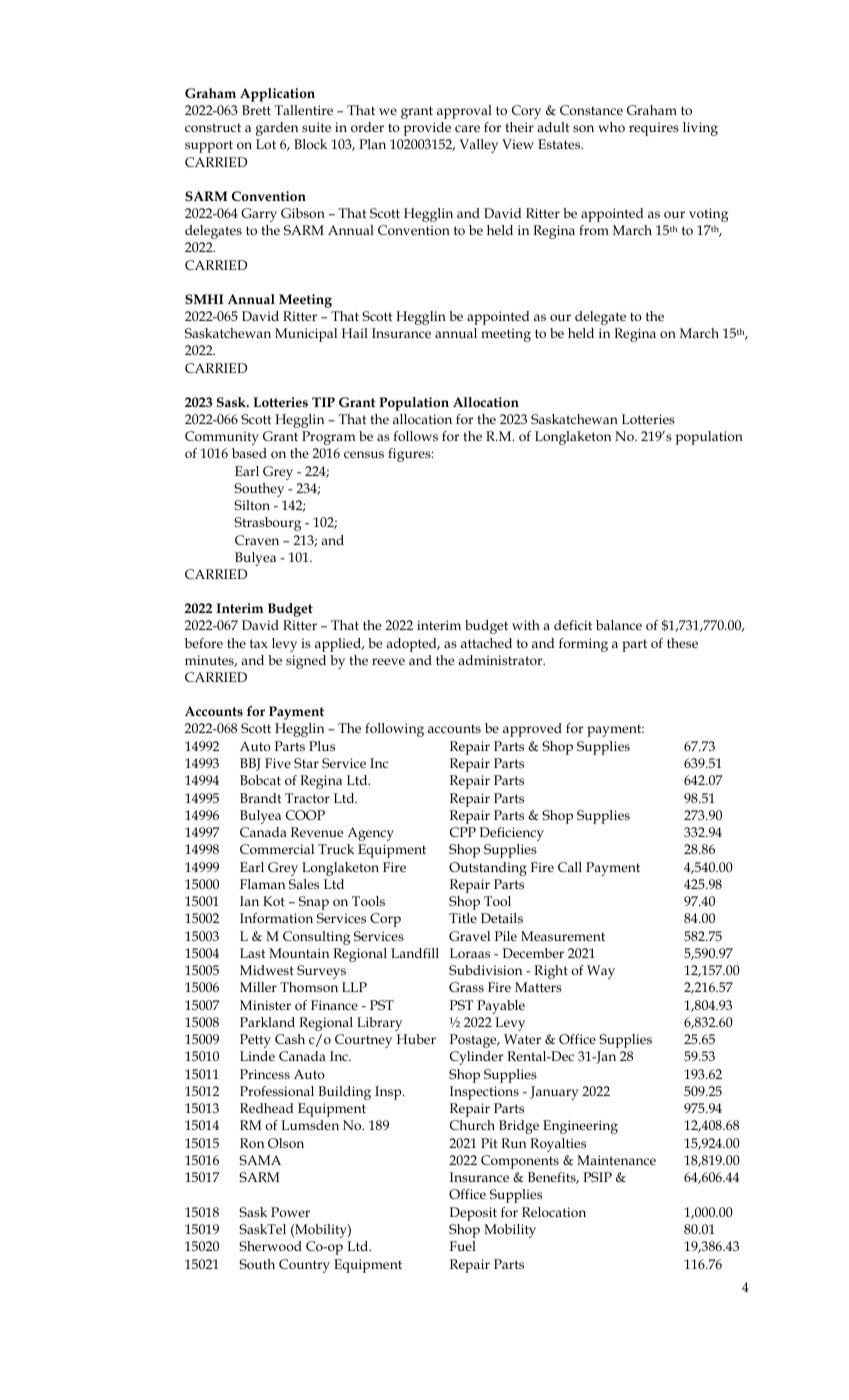 The image size is (849, 1400). What do you see at coordinates (486, 643) in the screenshot?
I see `attached` at bounding box center [486, 643].
